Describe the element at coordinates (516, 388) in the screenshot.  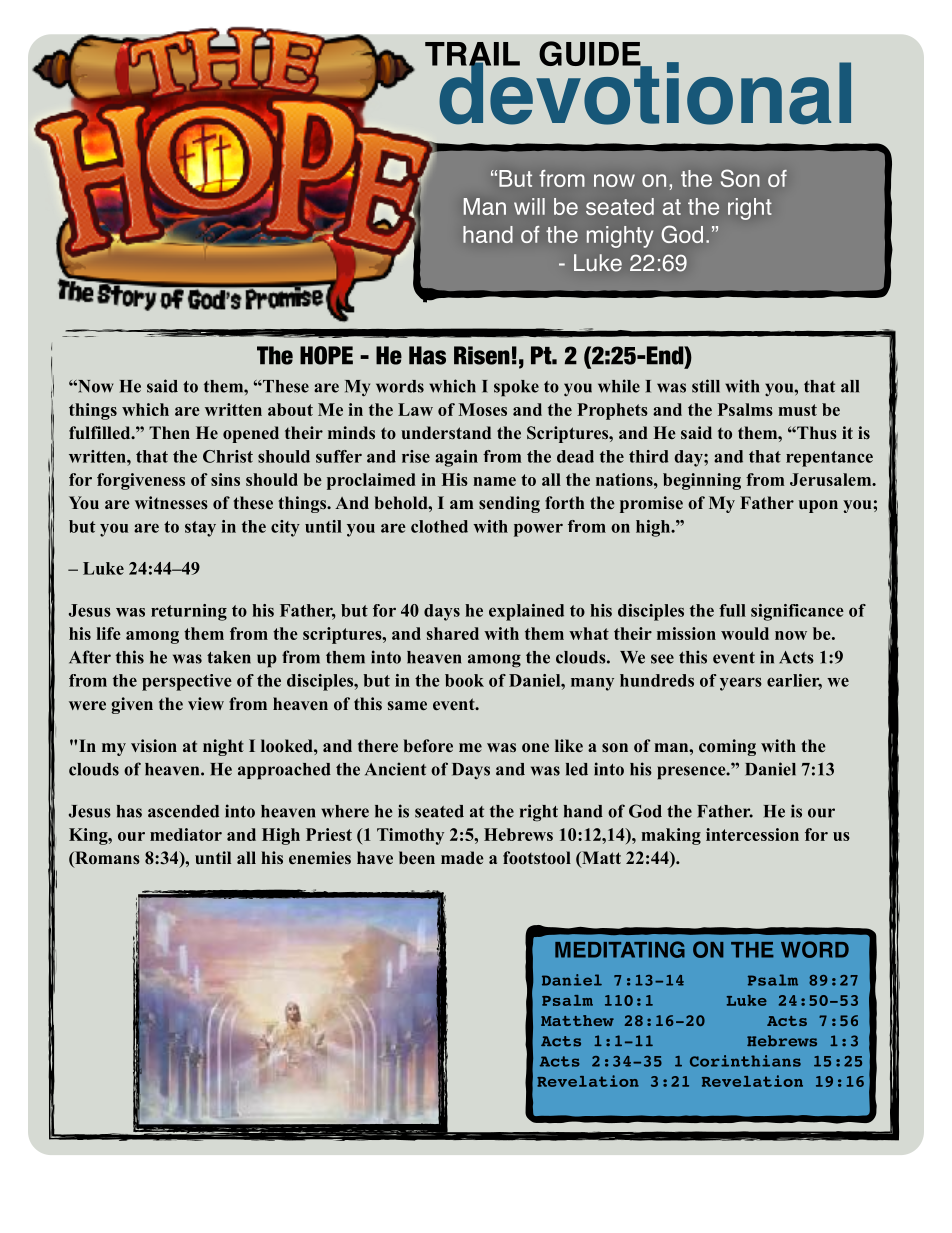
I see `spoke` at that location.
